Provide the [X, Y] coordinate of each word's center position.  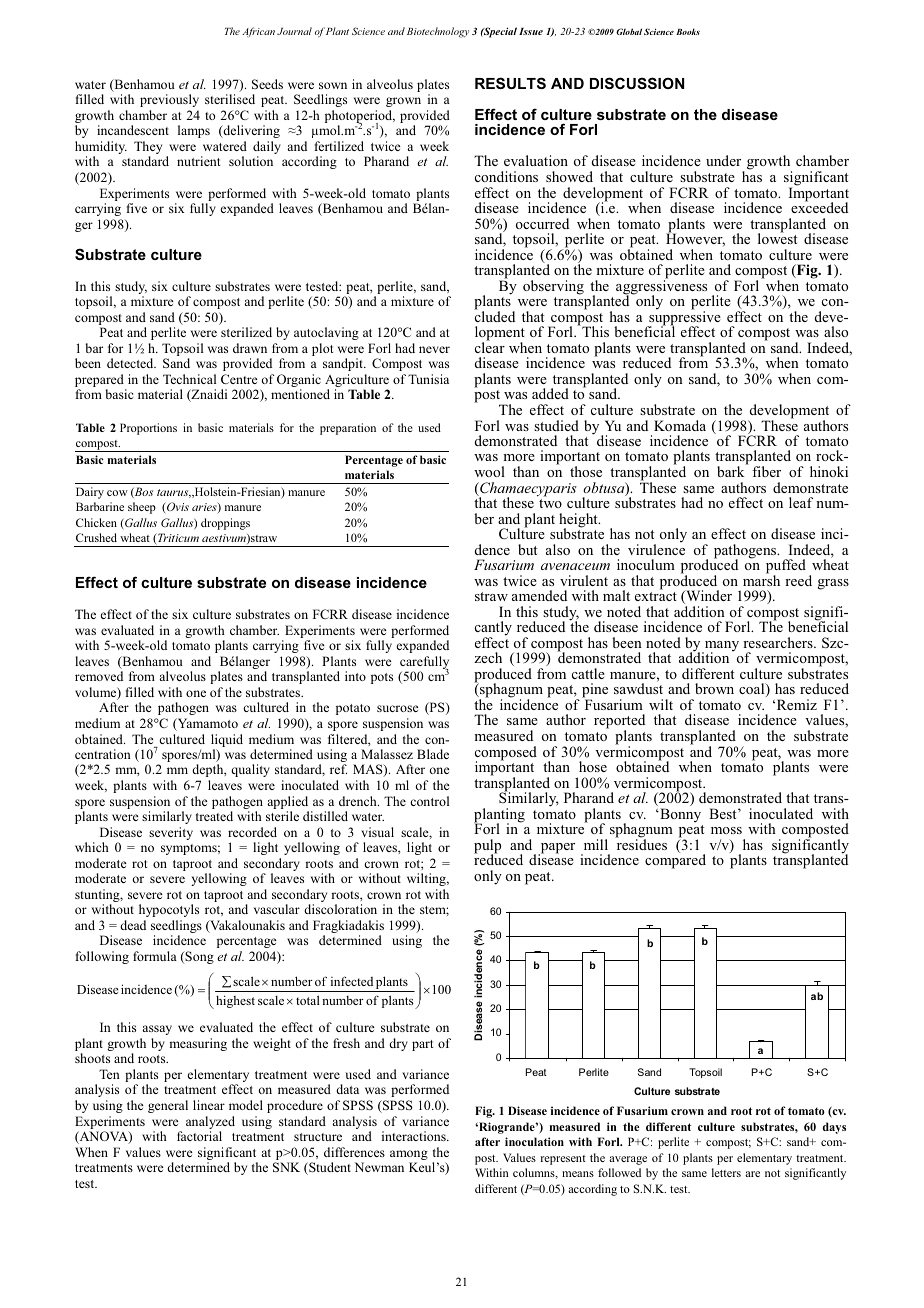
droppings [225, 524]
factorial [199, 1136]
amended [539, 595]
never [434, 349]
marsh [761, 579]
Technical [189, 379]
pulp [487, 847]
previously [169, 100]
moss [726, 830]
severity [171, 833]
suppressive [684, 318]
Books [688, 32]
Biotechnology [438, 32]
